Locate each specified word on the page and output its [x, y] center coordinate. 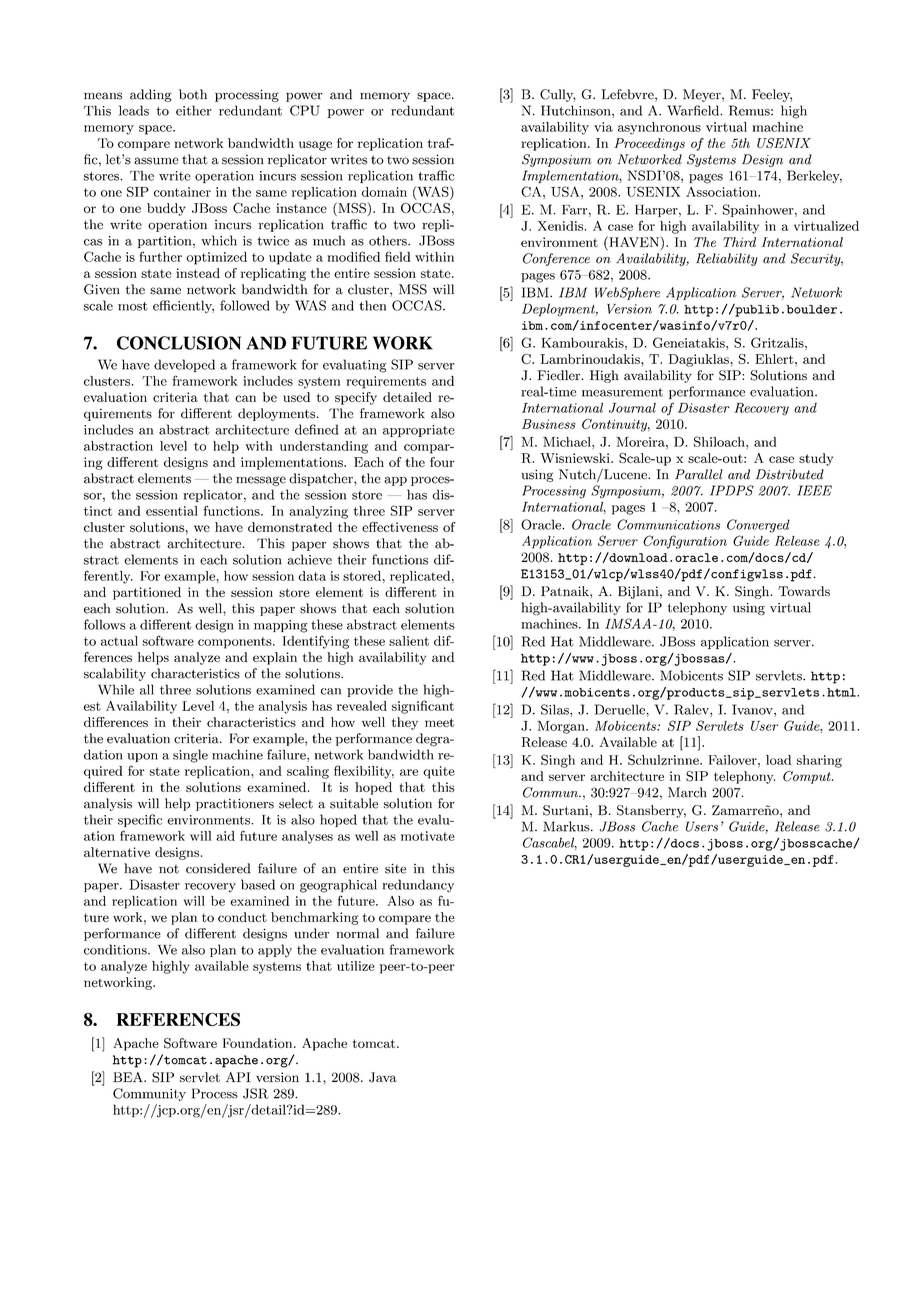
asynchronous [659, 128]
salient [409, 641]
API [238, 1077]
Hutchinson [577, 111]
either [193, 110]
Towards [804, 591]
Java [382, 1077]
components [236, 643]
